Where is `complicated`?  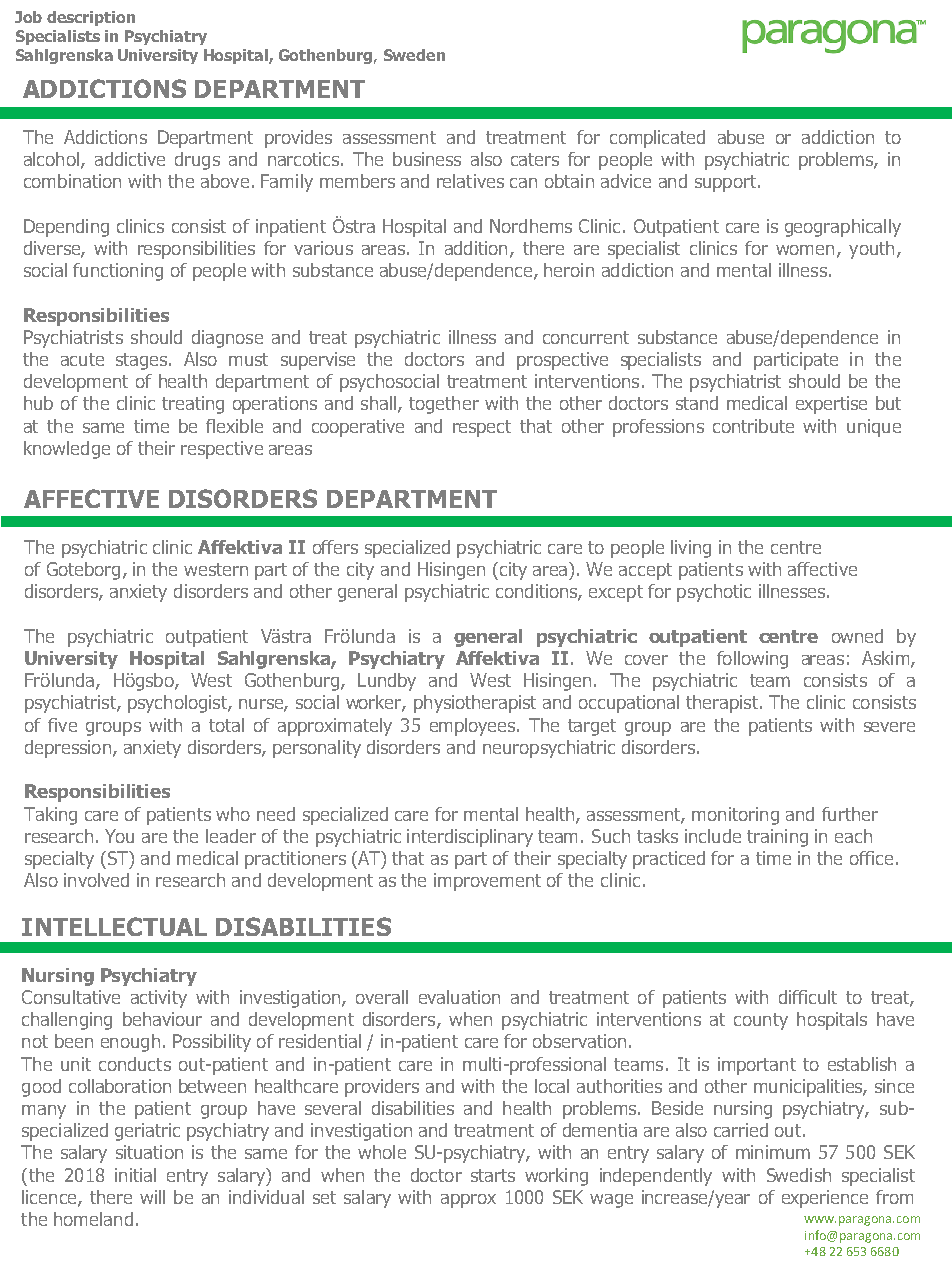
complicated is located at coordinates (657, 139).
